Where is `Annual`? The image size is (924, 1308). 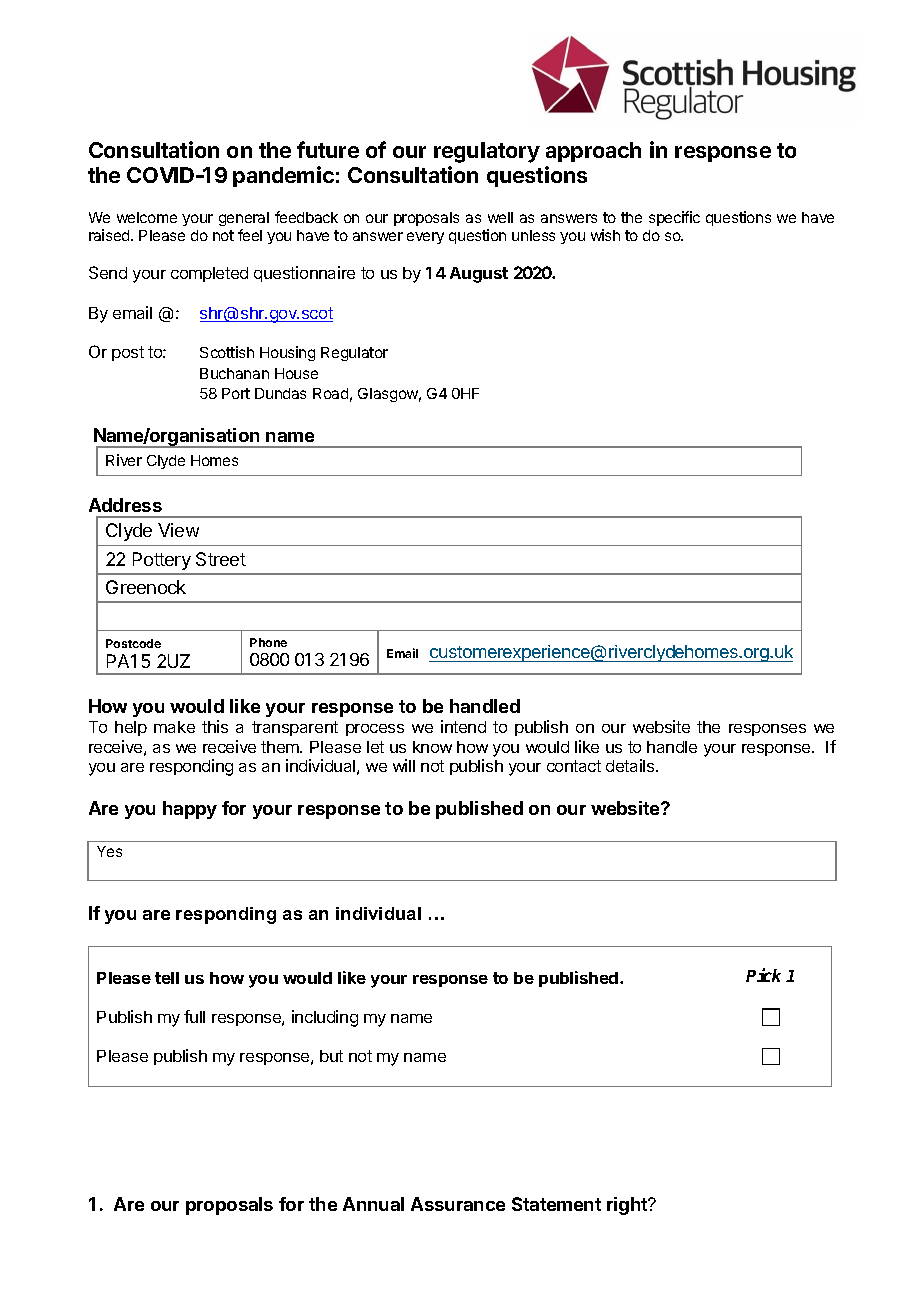 Annual is located at coordinates (373, 1204).
